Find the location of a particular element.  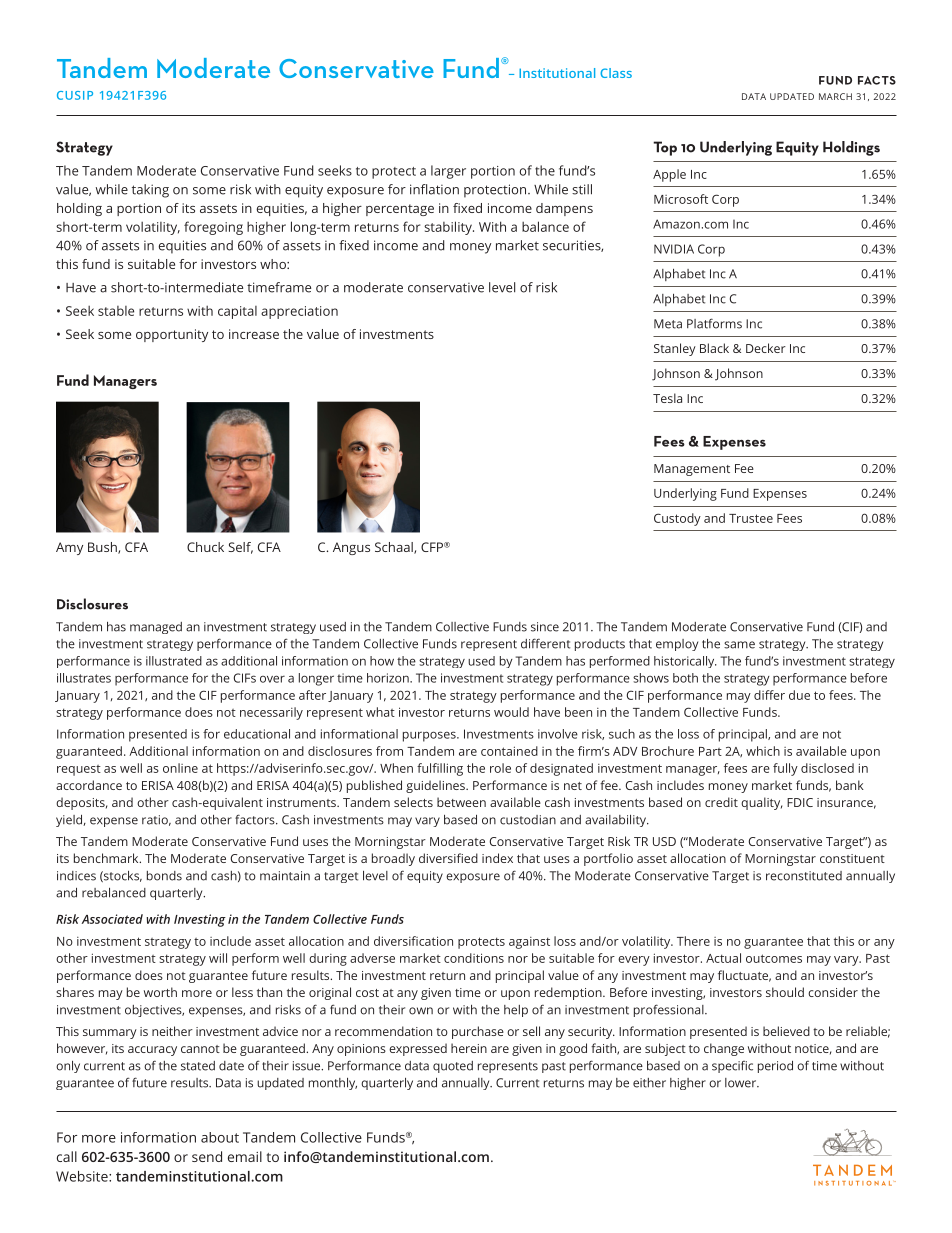

send is located at coordinates (207, 1156).
